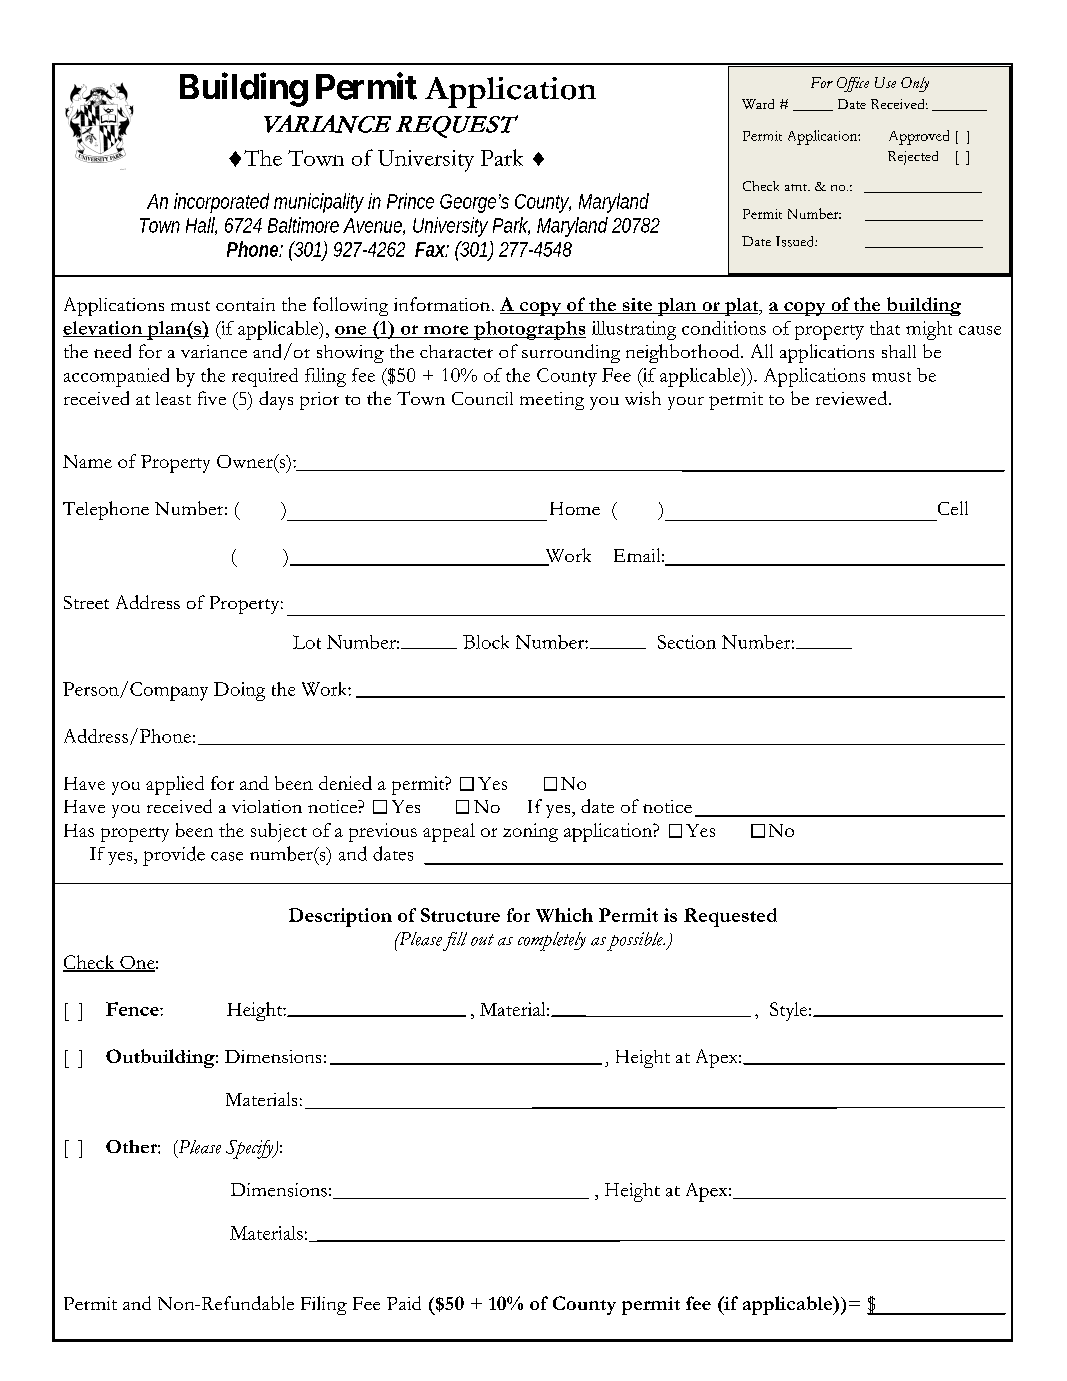 The height and width of the screenshot is (1381, 1067). What do you see at coordinates (486, 642) in the screenshot?
I see `Block` at bounding box center [486, 642].
